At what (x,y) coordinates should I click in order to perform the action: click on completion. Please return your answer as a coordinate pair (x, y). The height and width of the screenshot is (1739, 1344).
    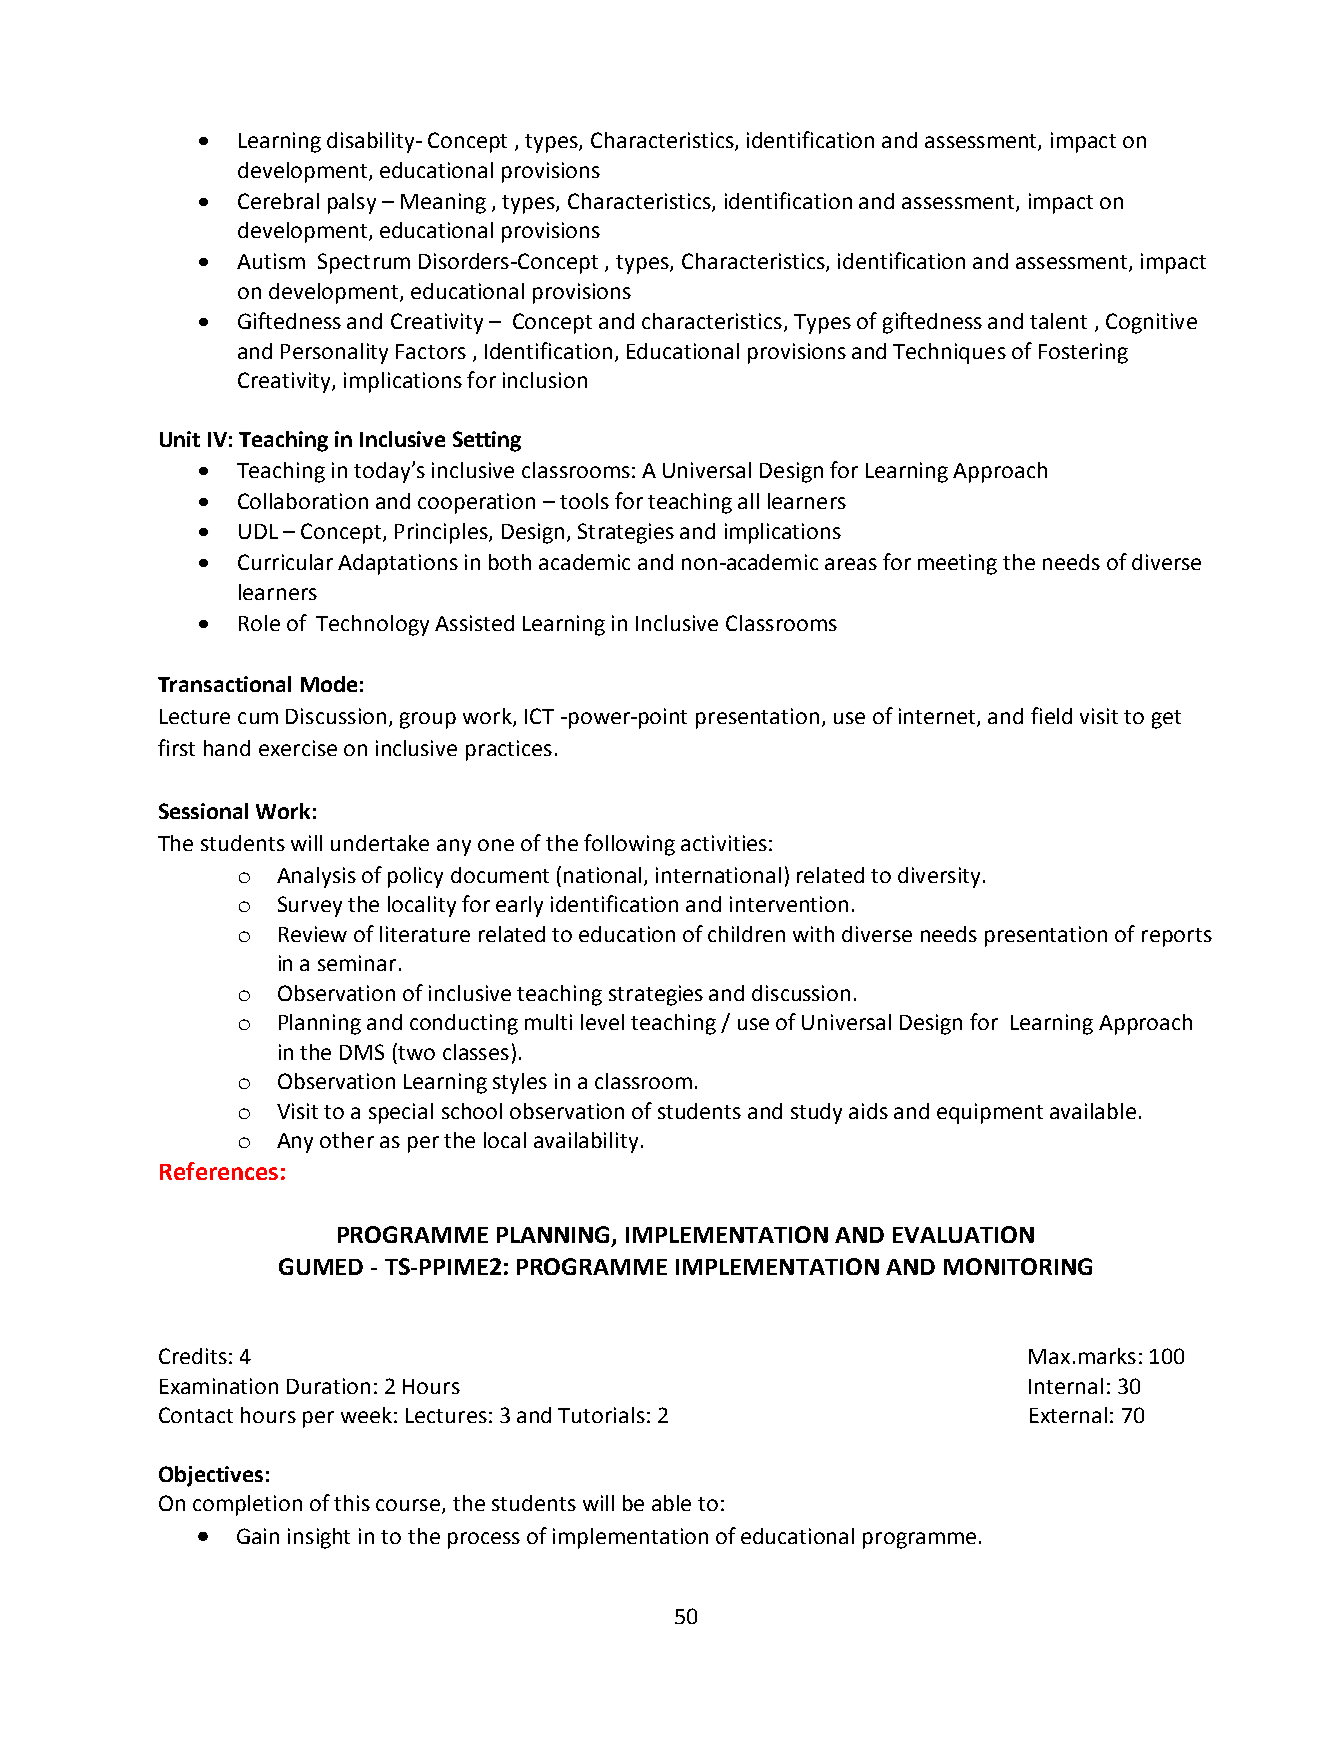
    Looking at the image, I should click on (247, 1505).
